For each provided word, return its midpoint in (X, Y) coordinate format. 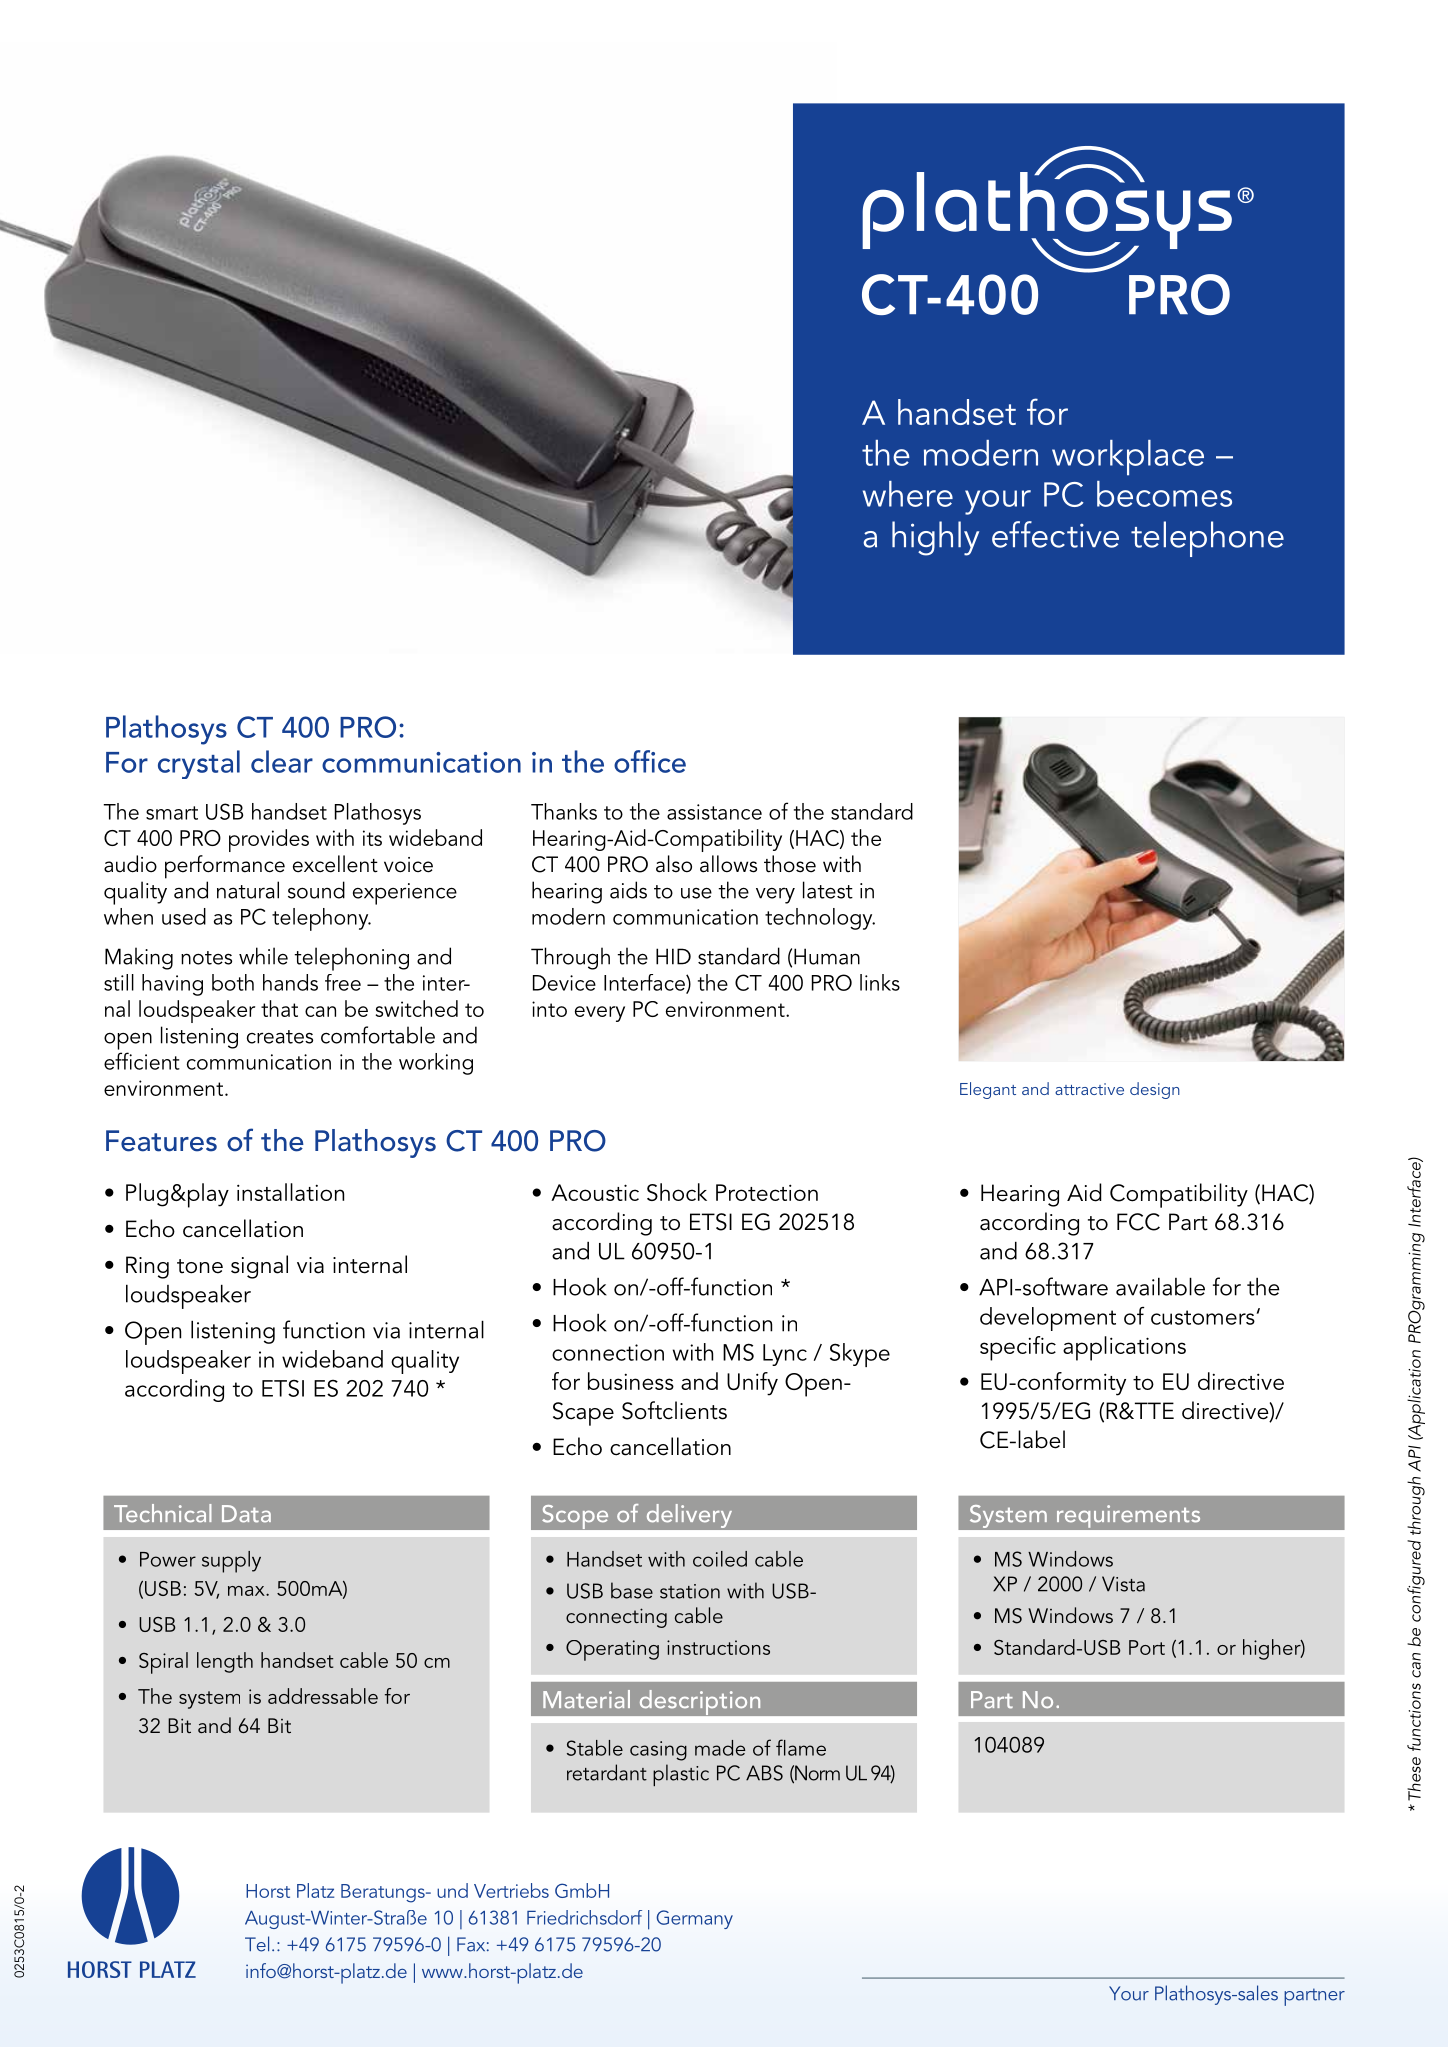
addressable (323, 1696)
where (908, 494)
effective (1055, 534)
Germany (694, 1919)
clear (282, 761)
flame (801, 1747)
